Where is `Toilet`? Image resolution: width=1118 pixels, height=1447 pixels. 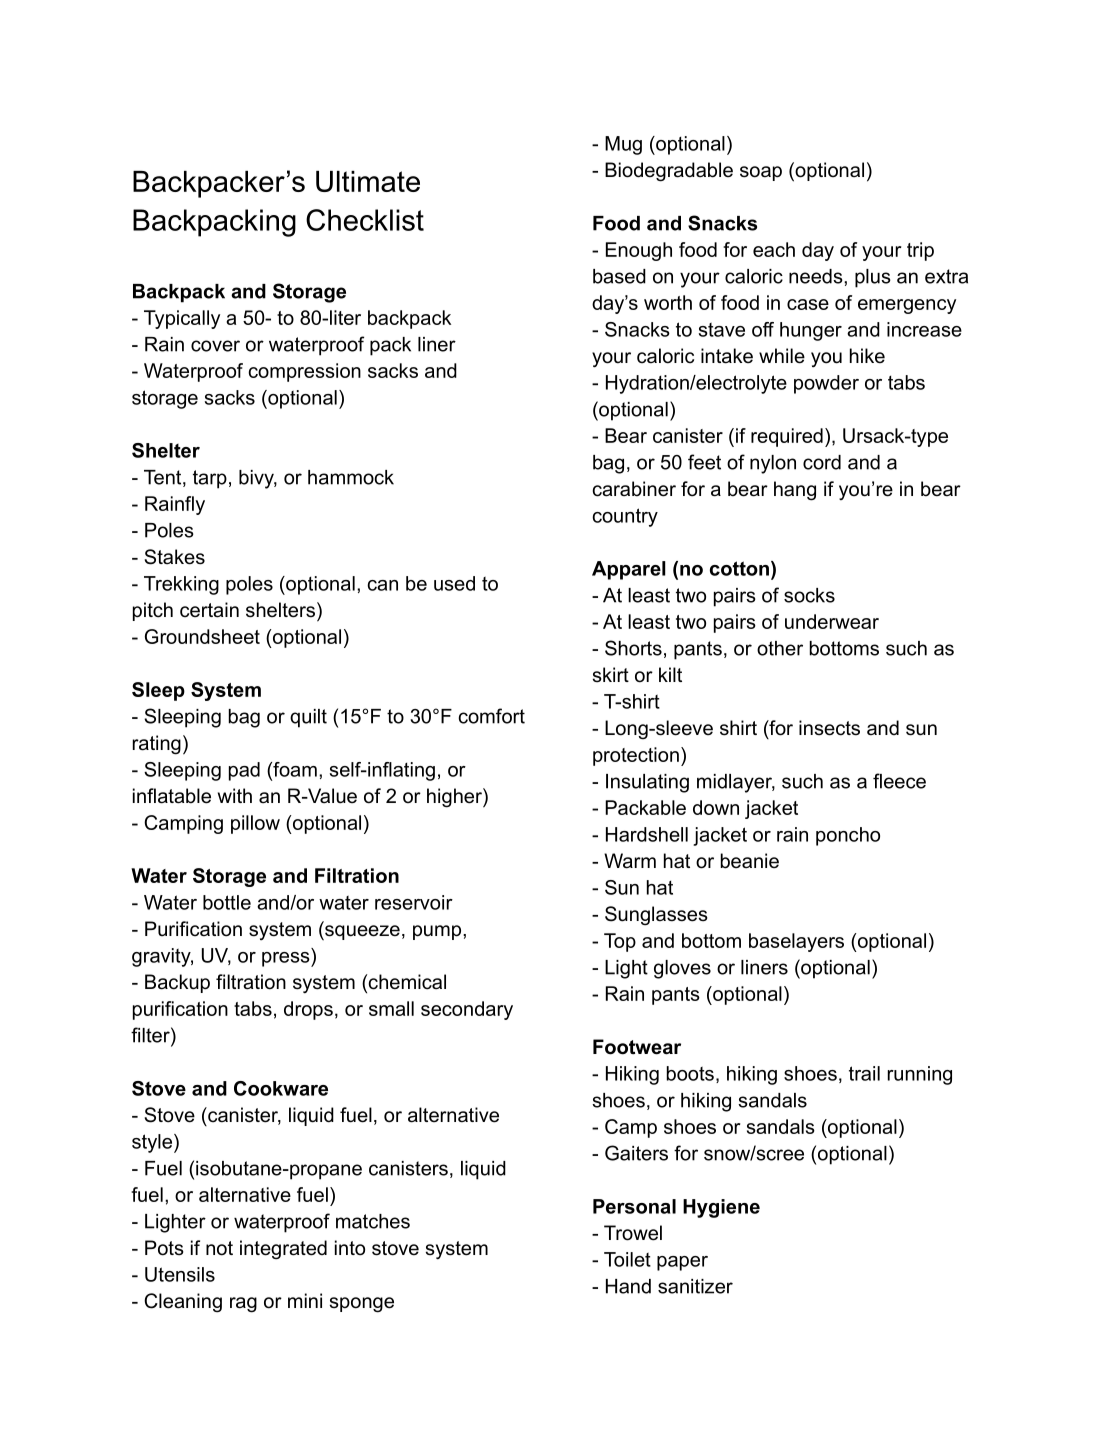 Toilet is located at coordinates (627, 1259).
